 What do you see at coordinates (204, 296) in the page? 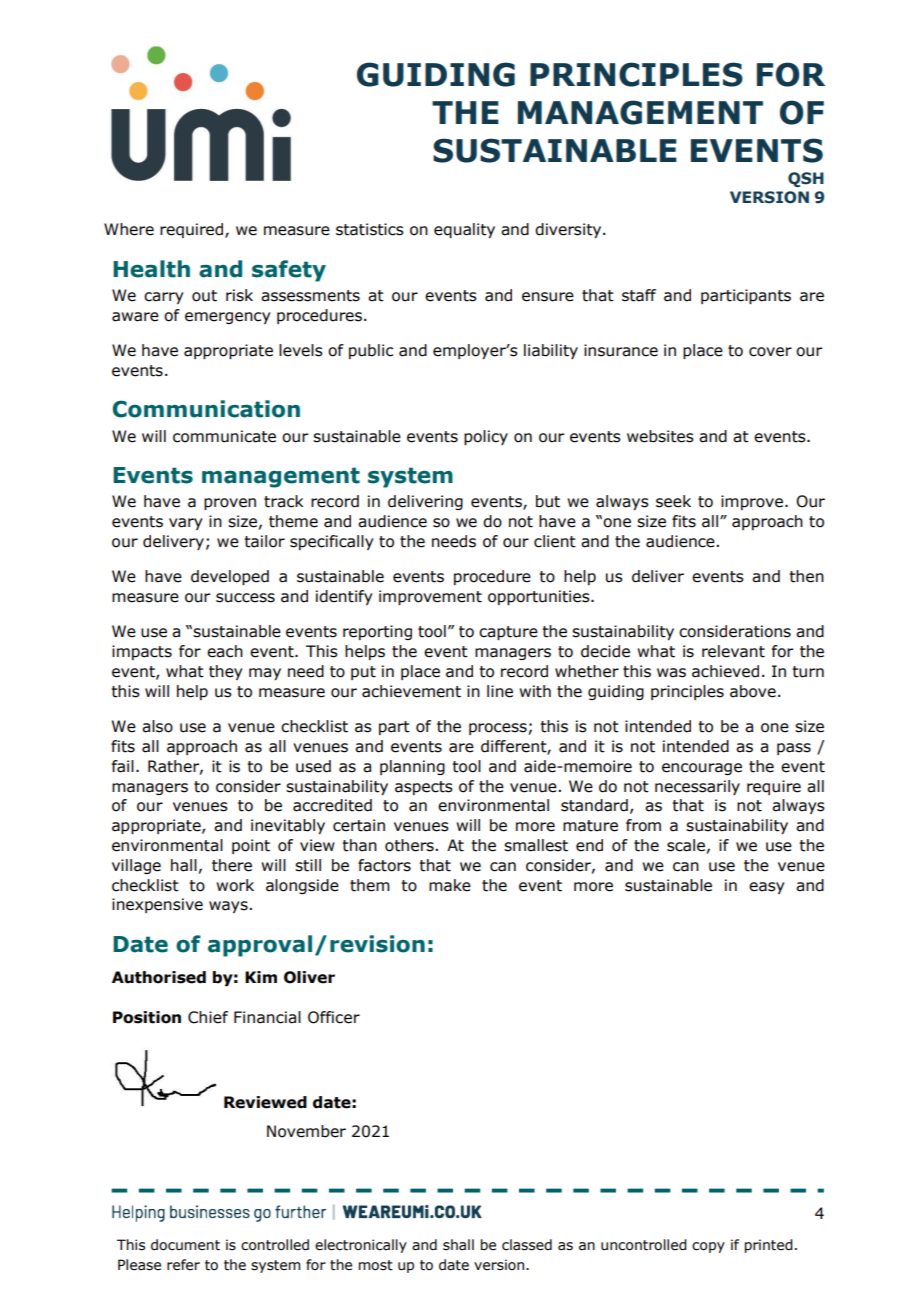
I see `out` at bounding box center [204, 296].
